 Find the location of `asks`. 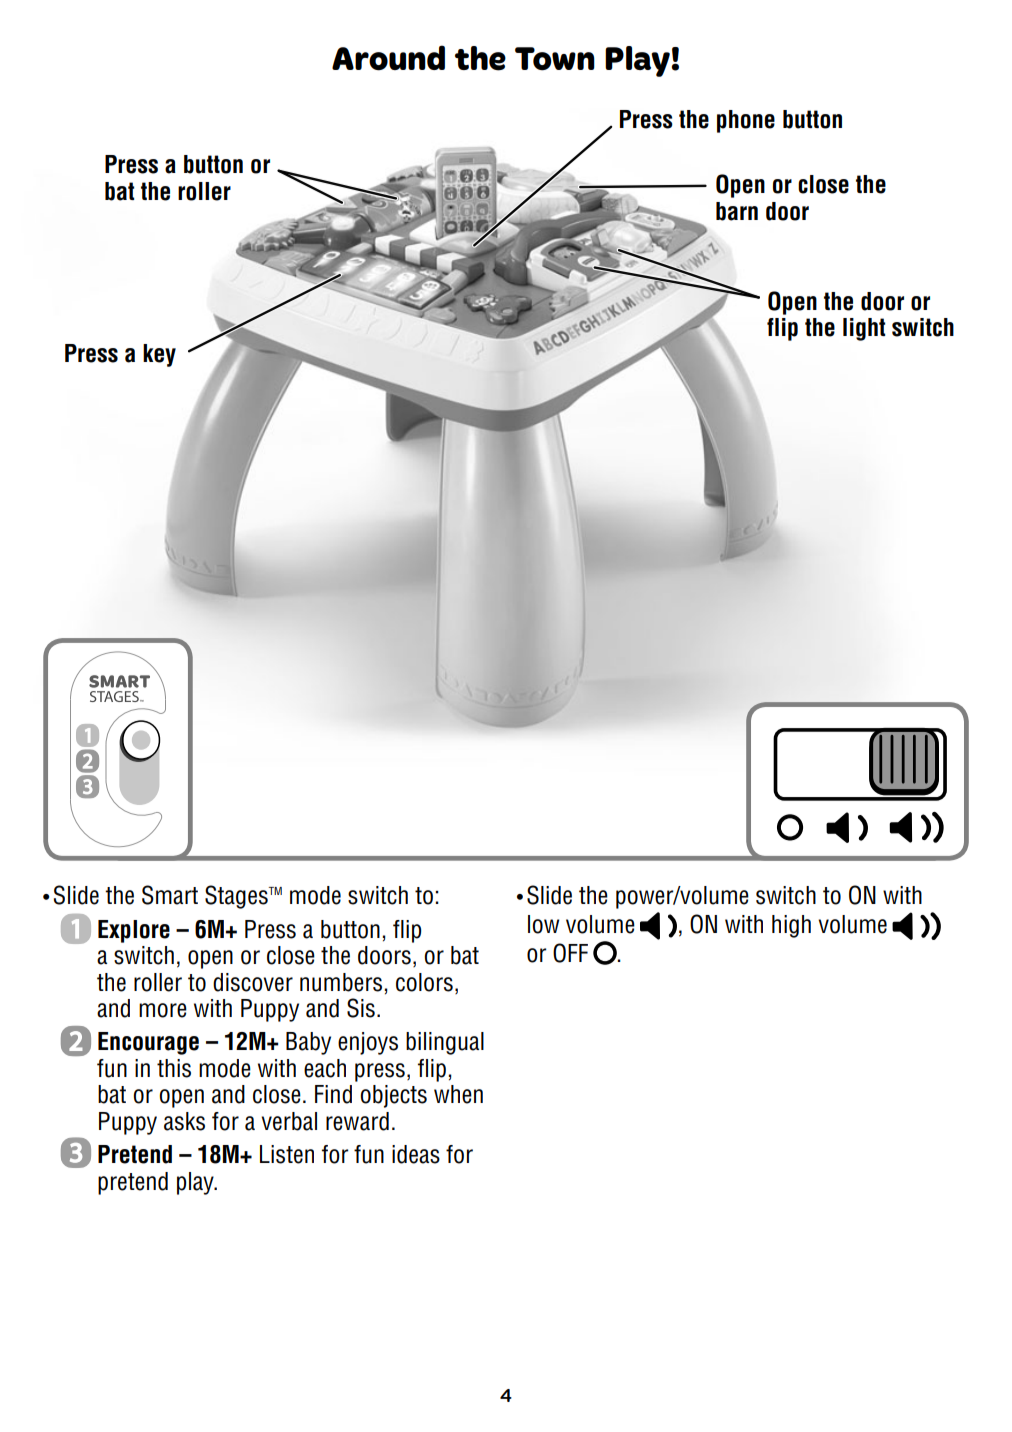

asks is located at coordinates (184, 1121).
